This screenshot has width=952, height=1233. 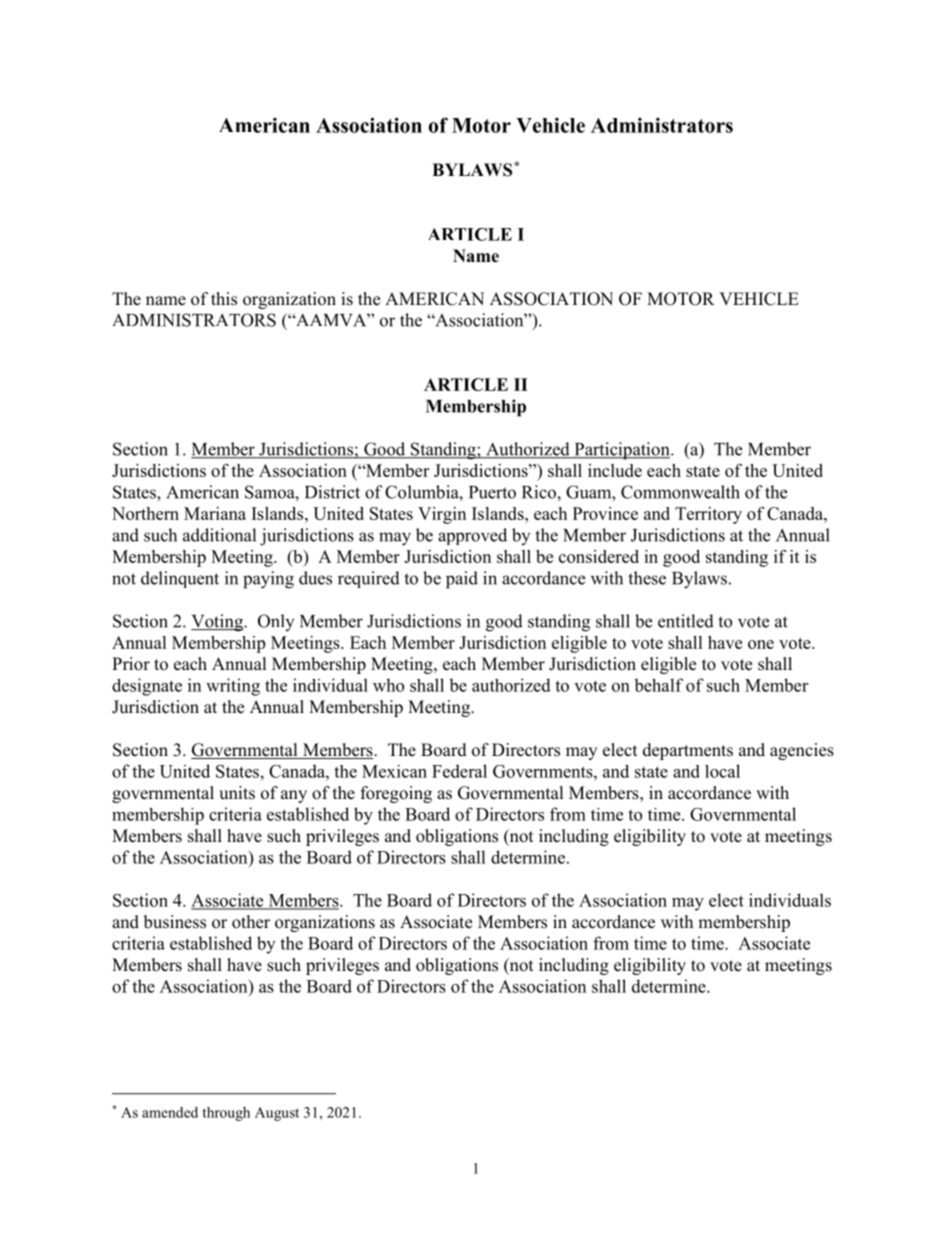 What do you see at coordinates (622, 451) in the screenshot?
I see `Participation` at bounding box center [622, 451].
